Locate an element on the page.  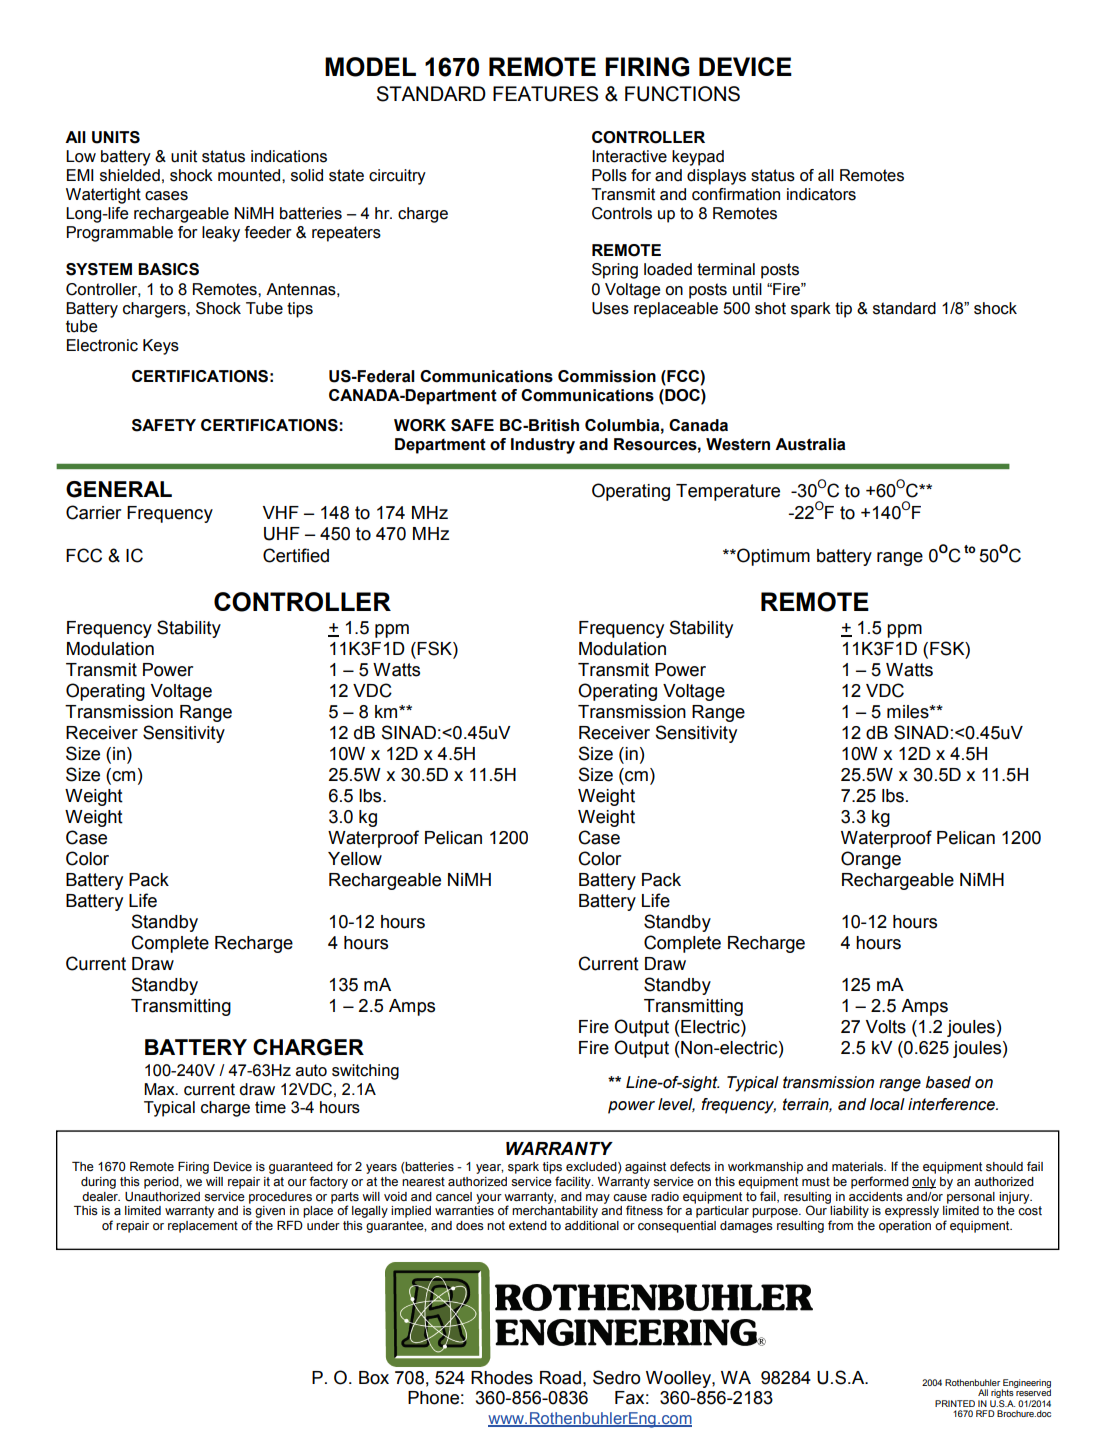
indicators is located at coordinates (821, 194).
